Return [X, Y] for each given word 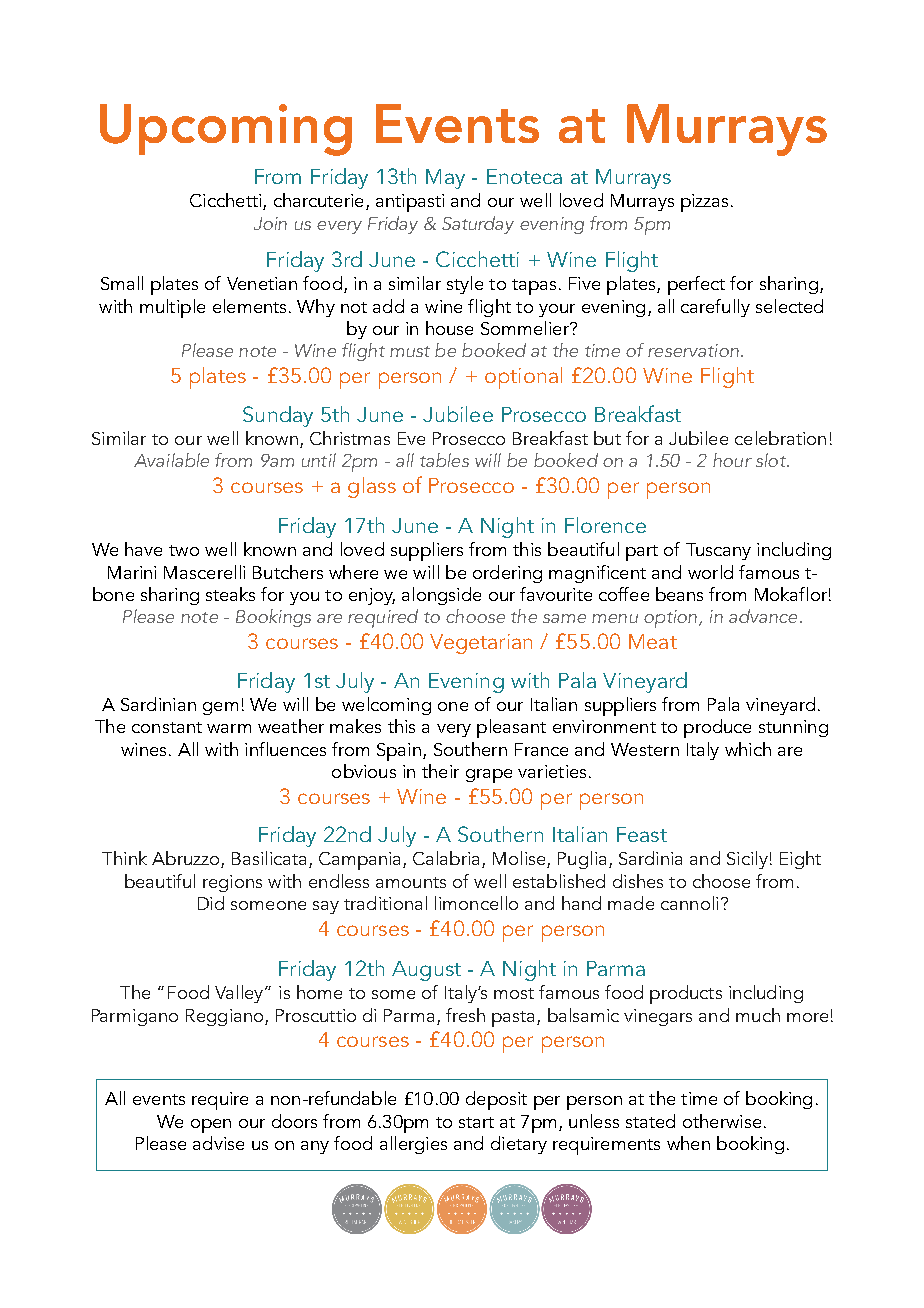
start [476, 1122]
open [211, 1126]
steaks [230, 594]
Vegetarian [481, 644]
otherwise [722, 1121]
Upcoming [226, 130]
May [445, 179]
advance [763, 616]
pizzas [704, 203]
